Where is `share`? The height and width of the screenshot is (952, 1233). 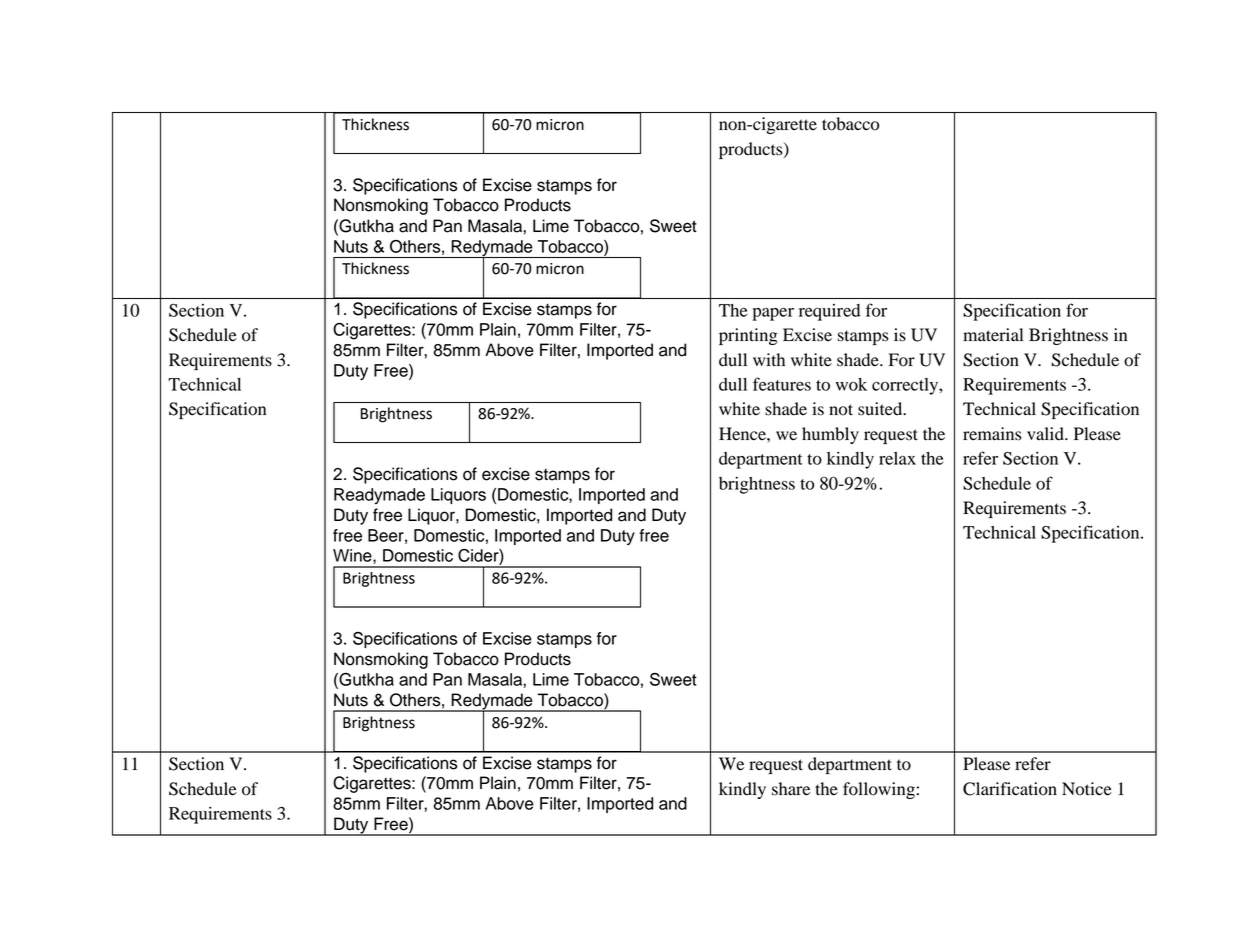 share is located at coordinates (791, 789).
